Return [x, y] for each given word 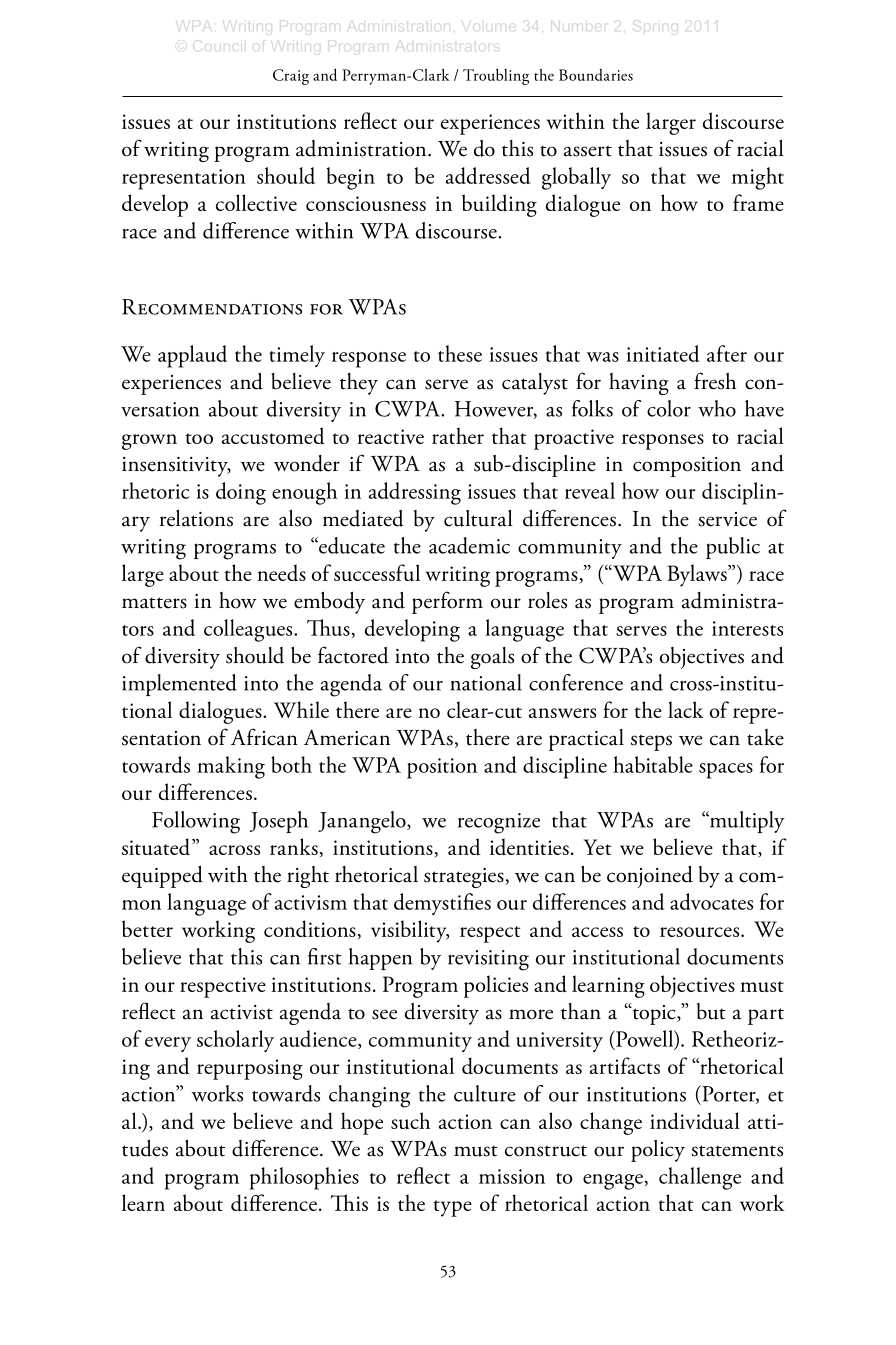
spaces [726, 771]
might [758, 178]
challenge [700, 1178]
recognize [499, 823]
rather [458, 435]
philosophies [304, 1178]
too [199, 438]
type [452, 1208]
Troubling [496, 76]
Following [196, 822]
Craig [291, 77]
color [669, 408]
